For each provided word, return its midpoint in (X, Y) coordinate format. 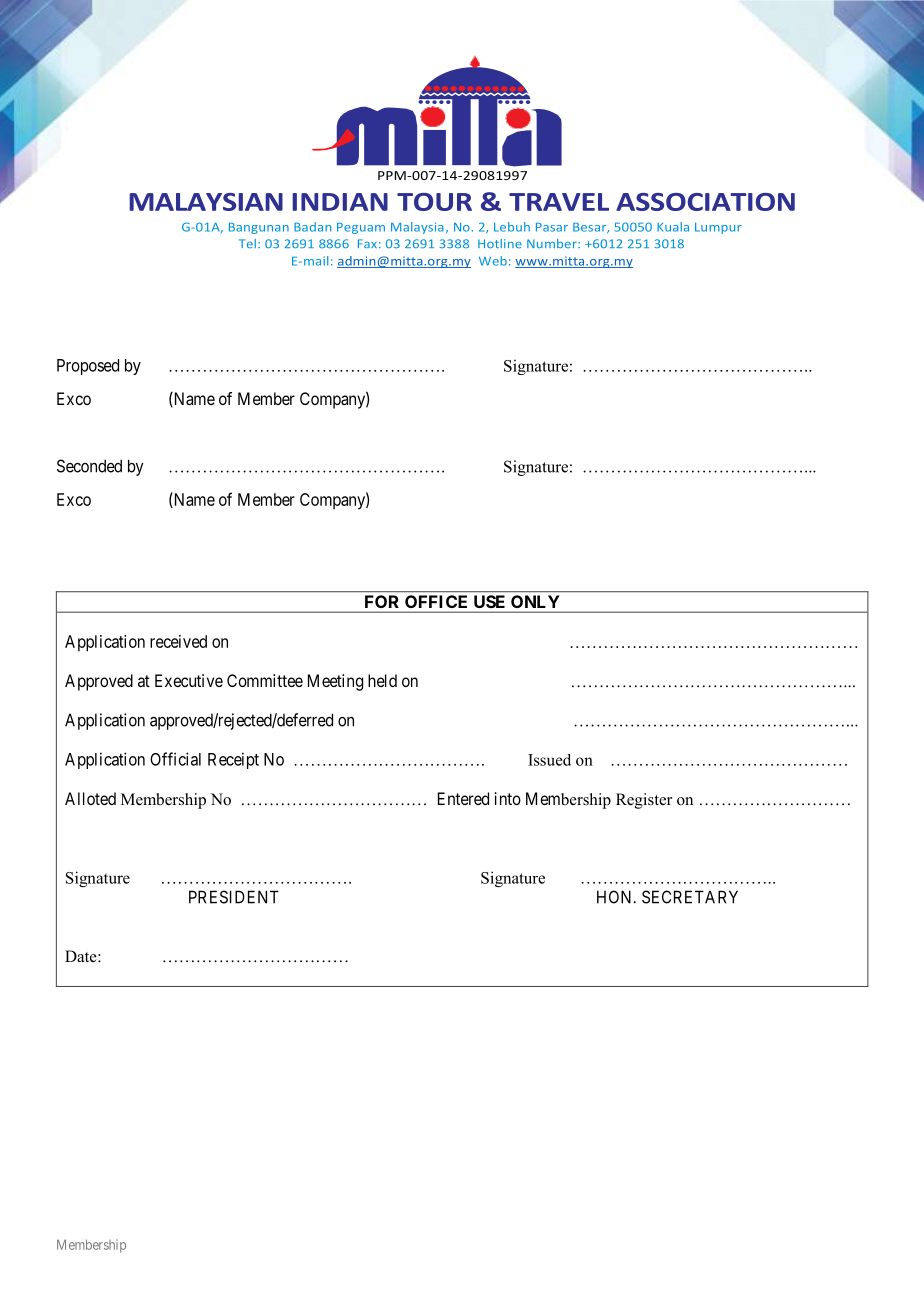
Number (553, 243)
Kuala (673, 227)
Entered (463, 798)
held (382, 680)
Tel (247, 243)
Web (493, 261)
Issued (549, 760)
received (178, 641)
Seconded (89, 466)
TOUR (434, 202)
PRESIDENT (234, 897)
